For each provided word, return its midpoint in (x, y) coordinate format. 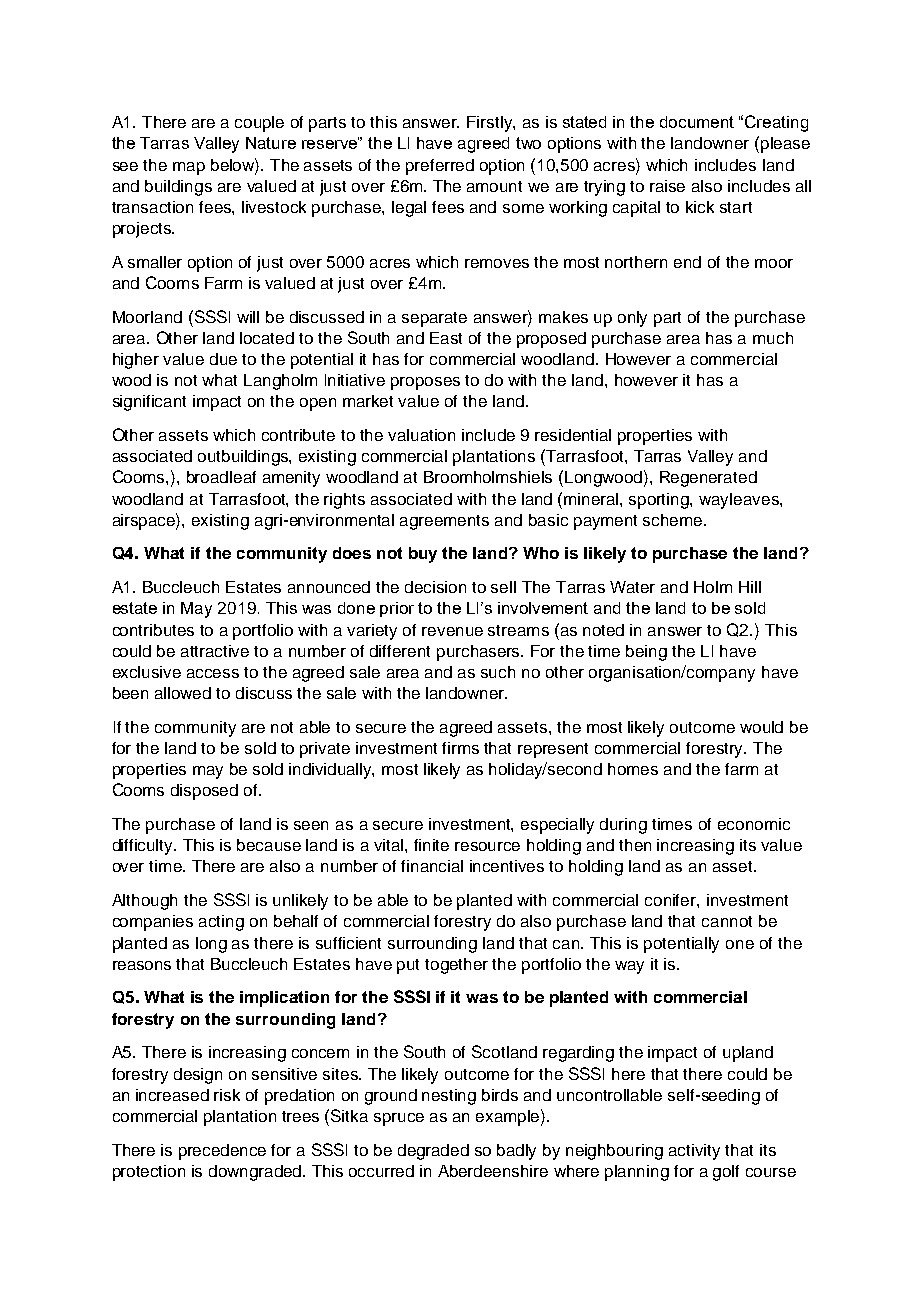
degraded (433, 1152)
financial (432, 866)
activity (694, 1152)
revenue (452, 631)
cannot (727, 921)
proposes (425, 383)
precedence (222, 1152)
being (646, 653)
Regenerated (708, 479)
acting (221, 923)
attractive (215, 651)
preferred (440, 167)
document (697, 122)
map (189, 168)
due (223, 359)
